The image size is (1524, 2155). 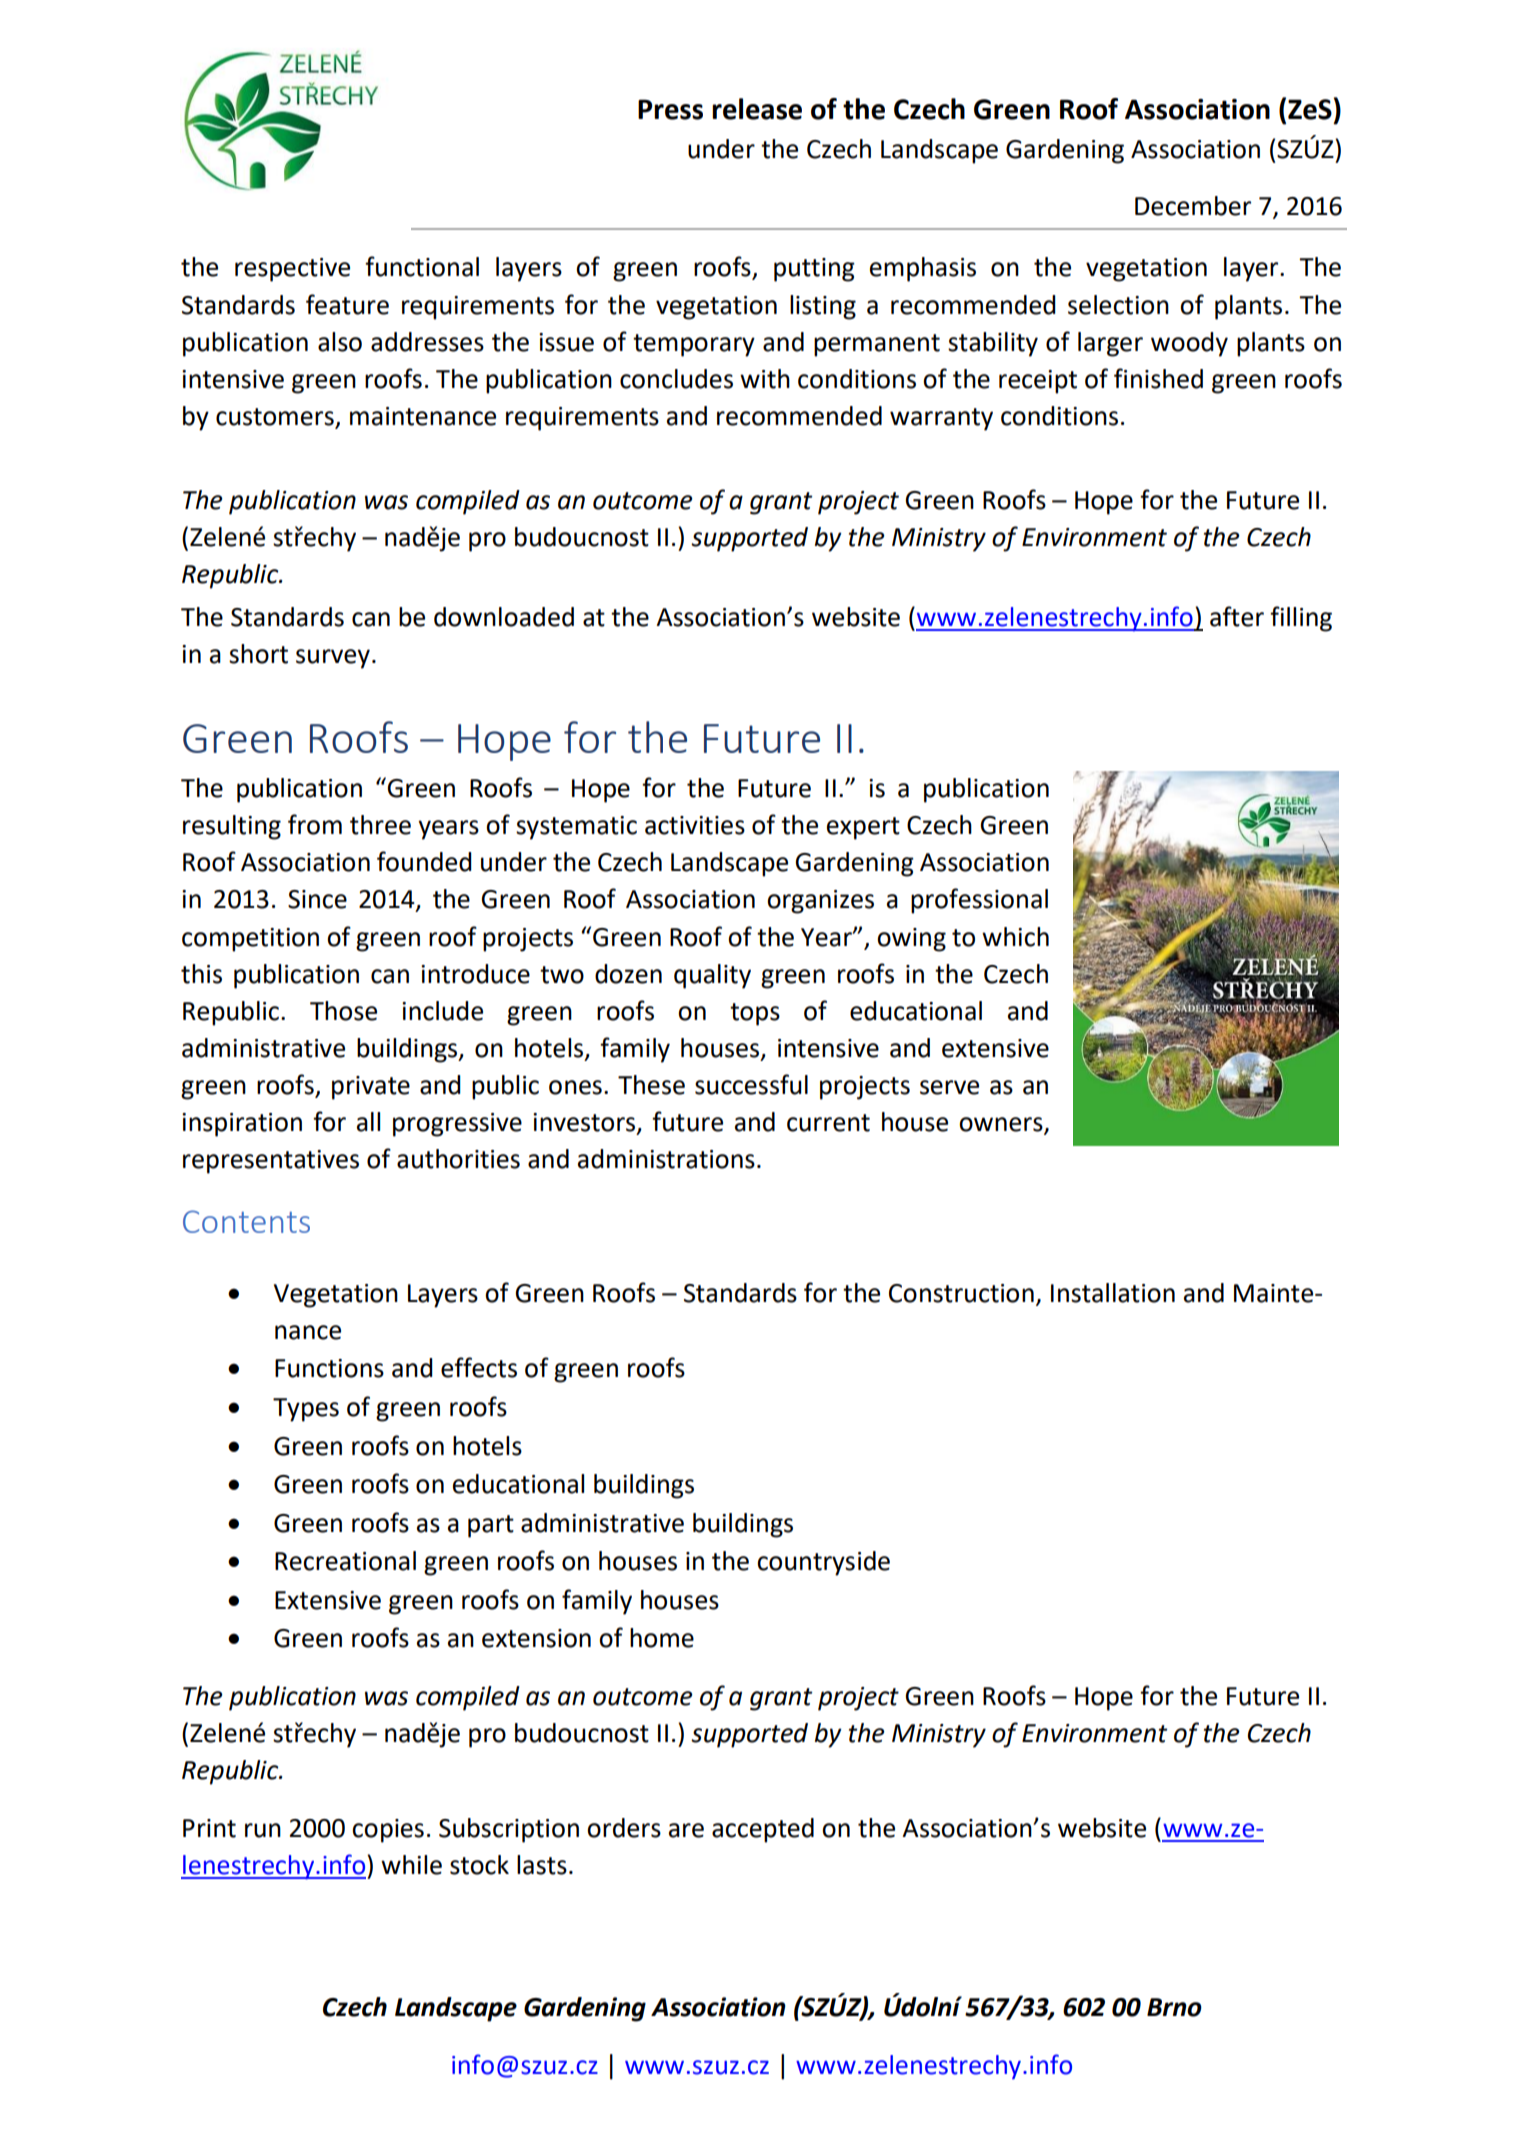 I want to click on owners, so click(x=1002, y=1125).
